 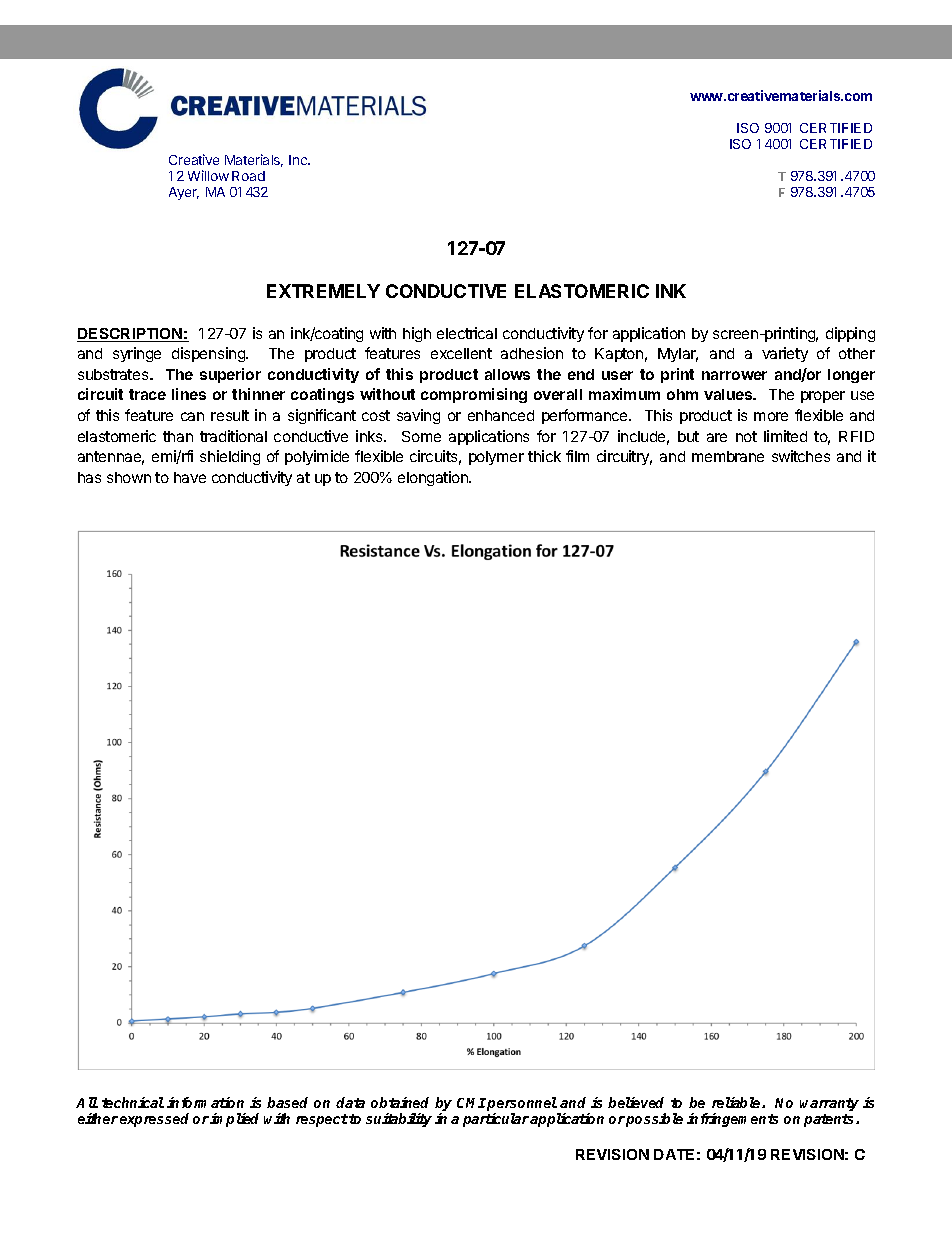 I want to click on switches, so click(x=801, y=456).
